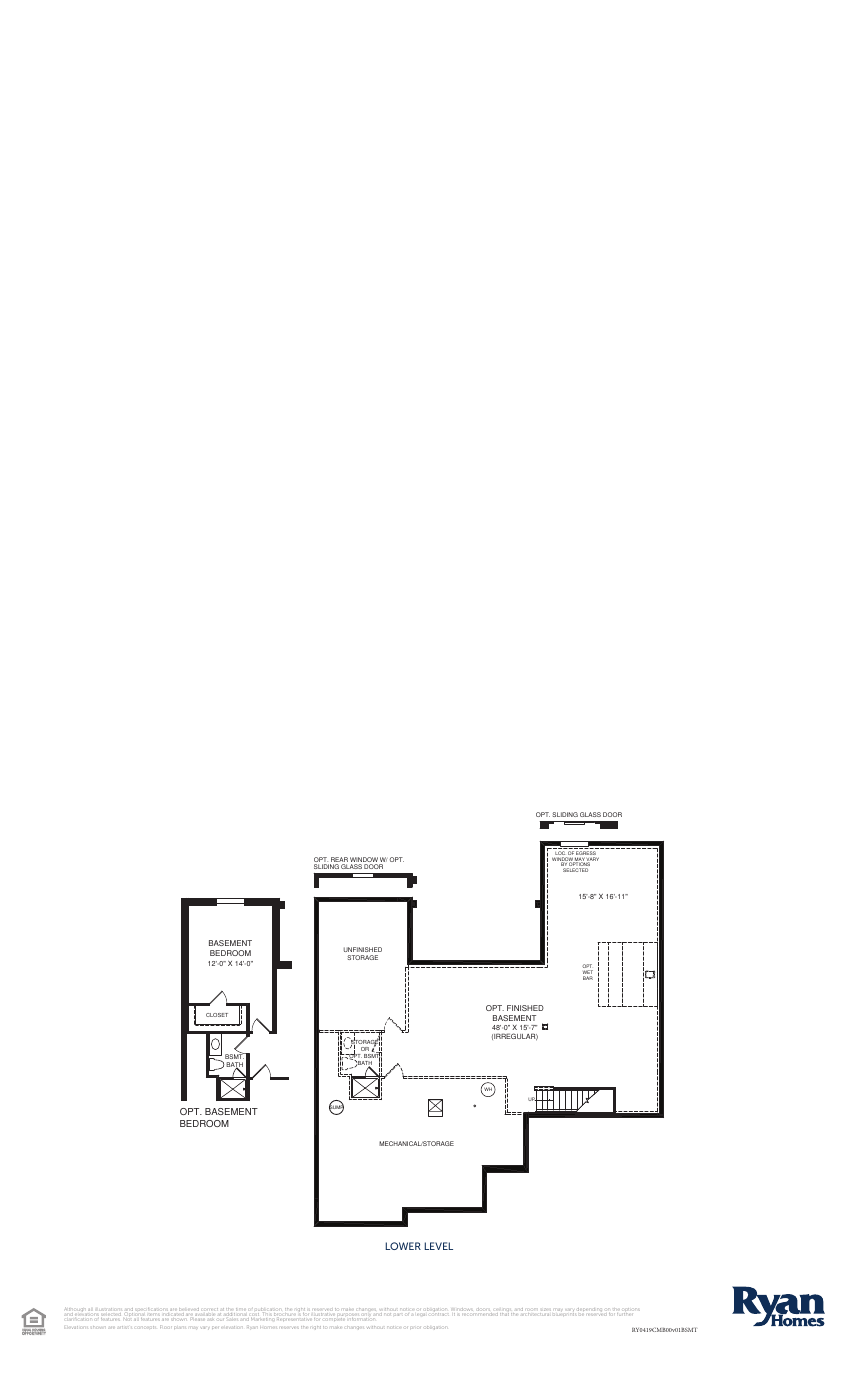 This screenshot has width=849, height=1400. Describe the element at coordinates (438, 1246) in the screenshot. I see `LEVEL` at that location.
